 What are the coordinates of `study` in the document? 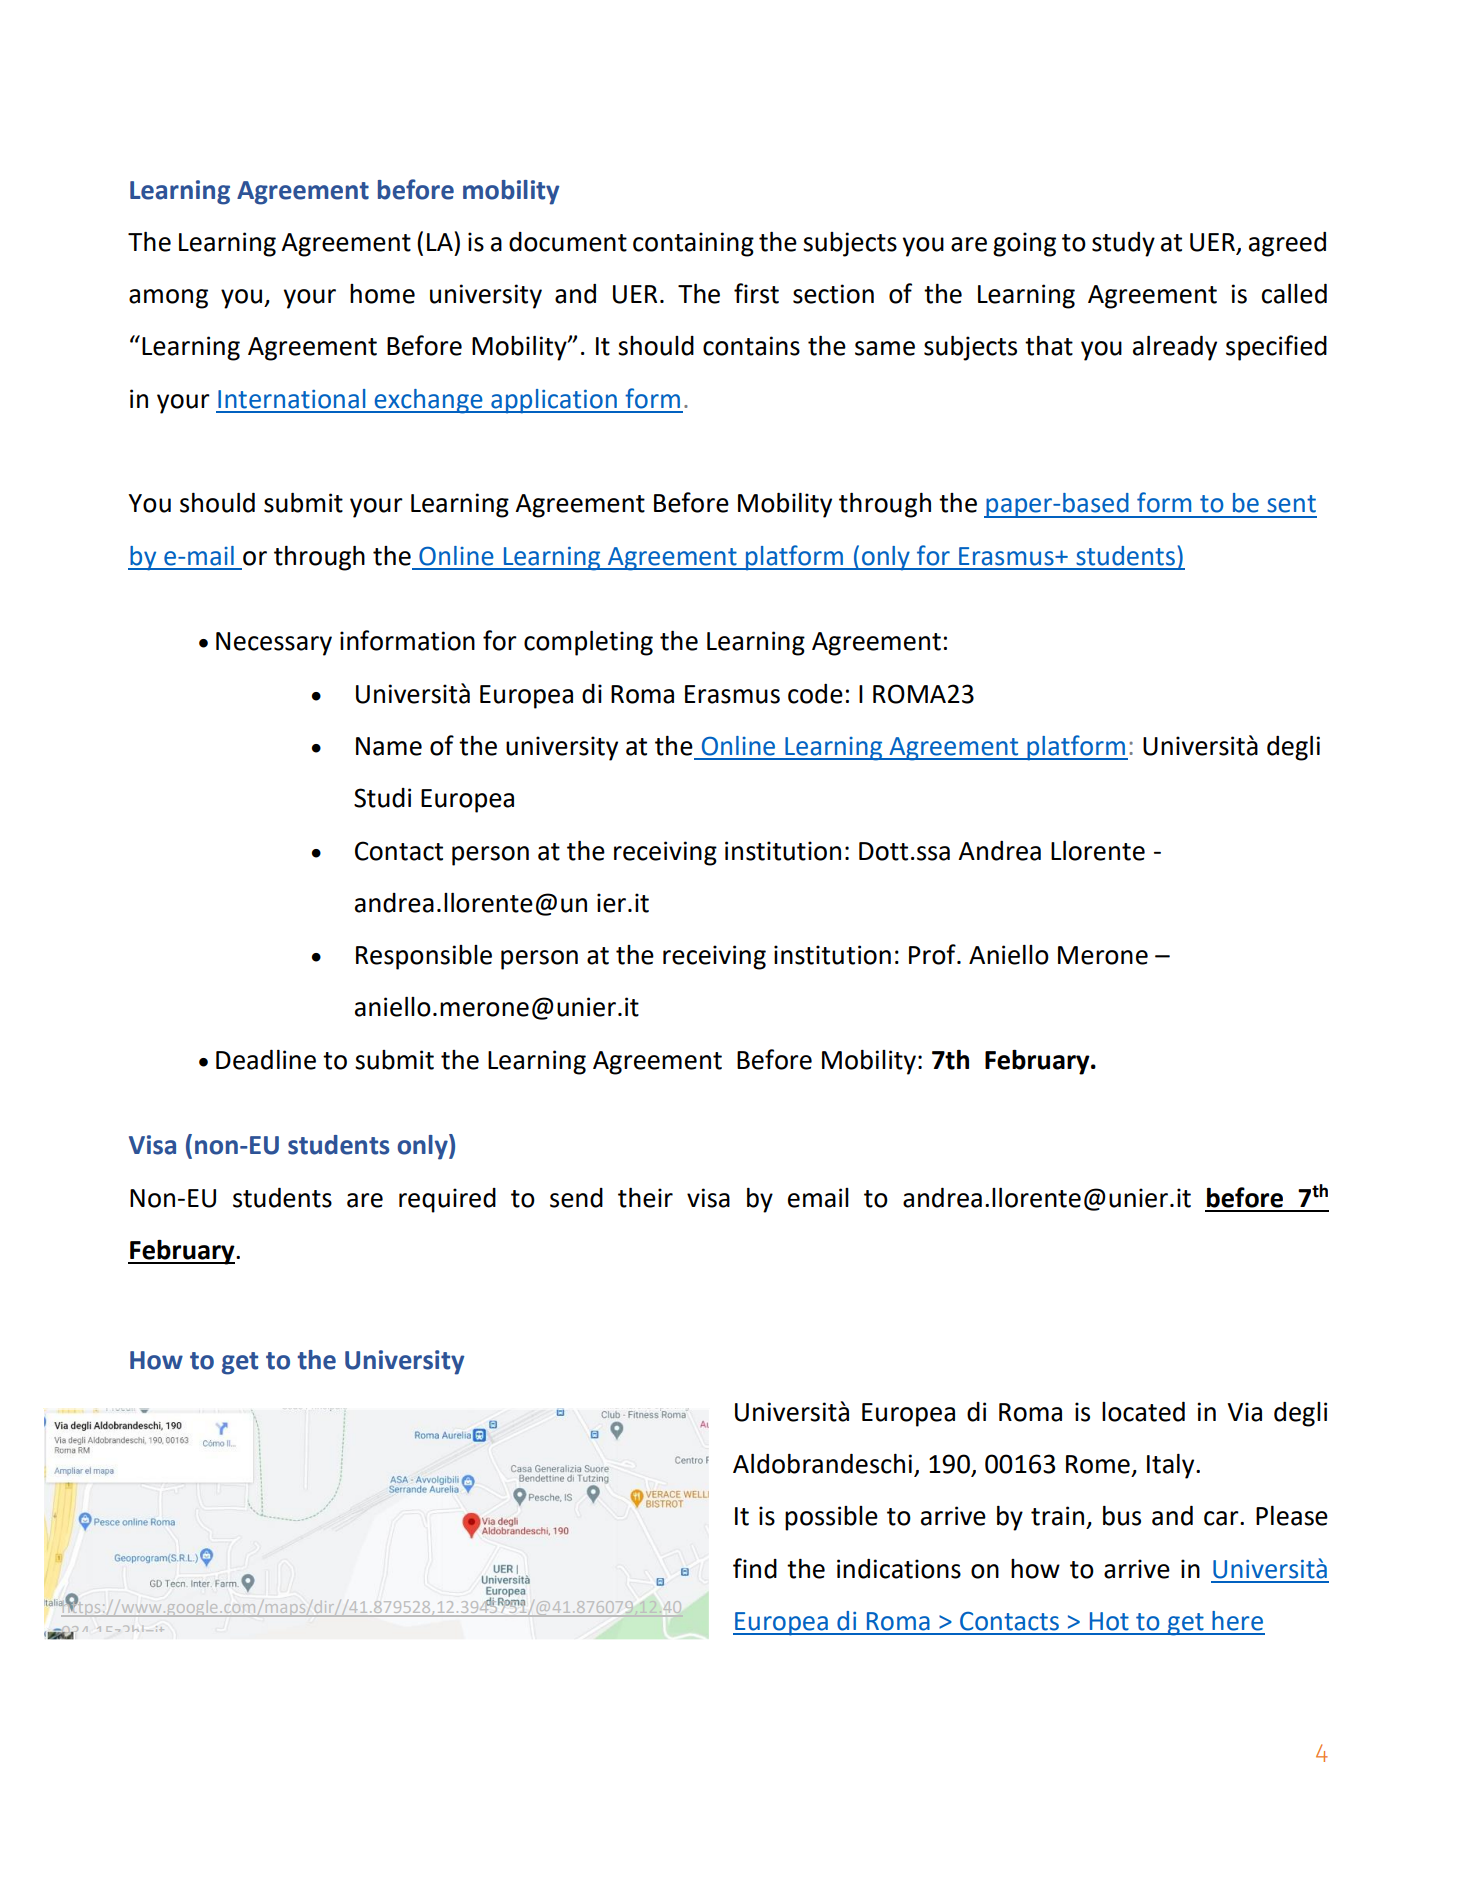 It's located at (1123, 244).
